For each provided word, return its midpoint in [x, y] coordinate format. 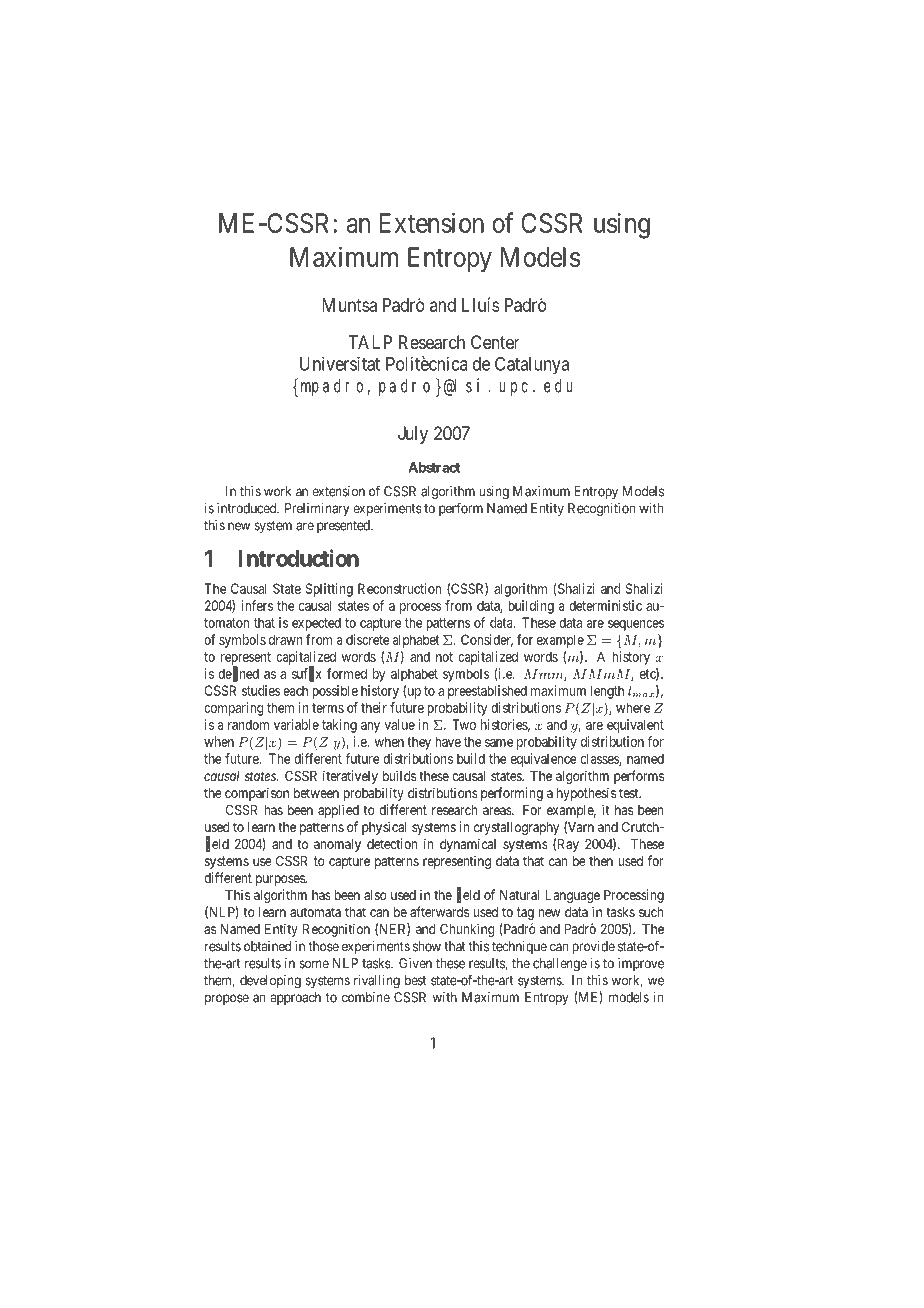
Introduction [299, 558]
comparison [257, 794]
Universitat [340, 363]
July [413, 435]
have [448, 741]
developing [270, 981]
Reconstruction [399, 588]
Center [495, 342]
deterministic [605, 605]
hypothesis [586, 794]
